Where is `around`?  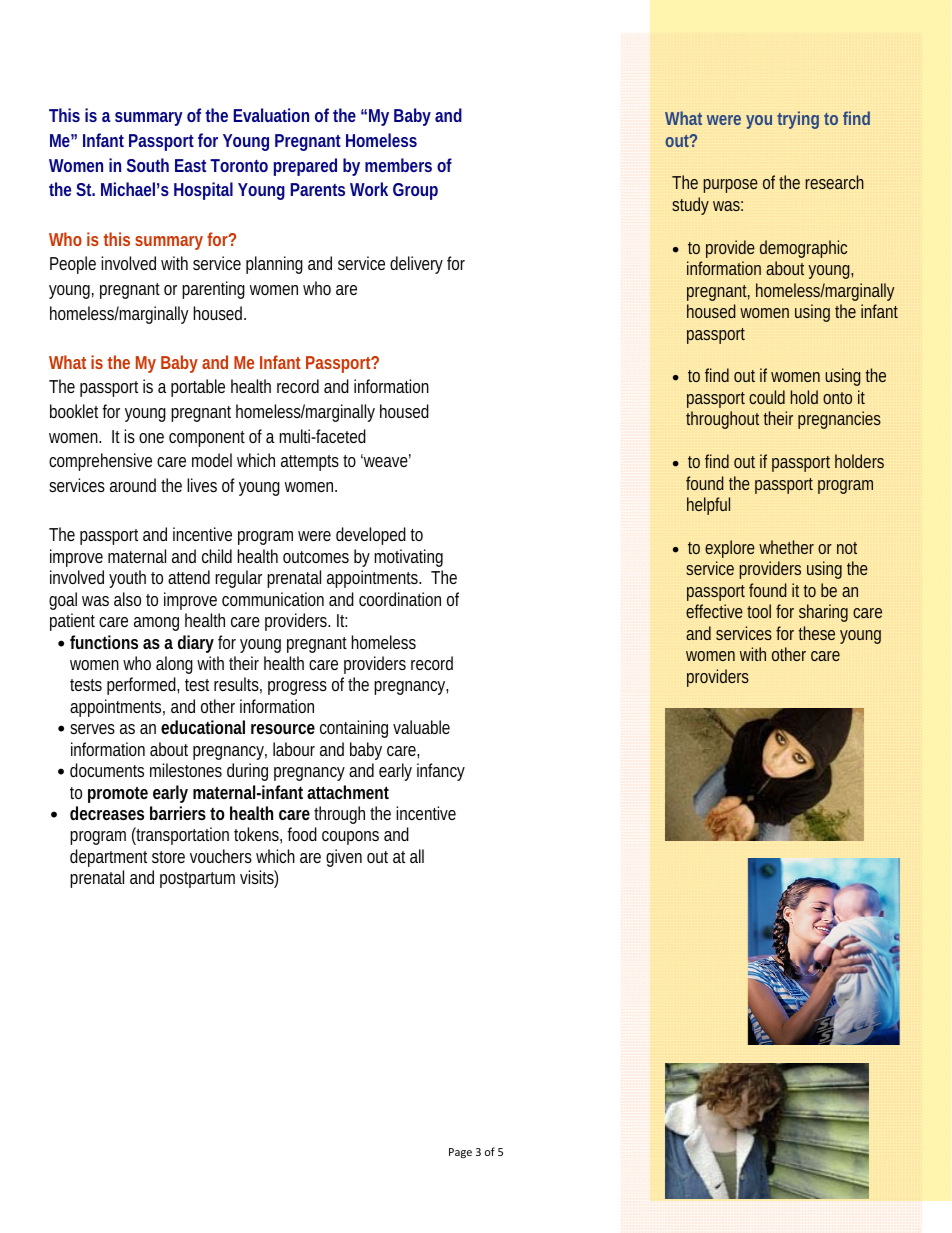 around is located at coordinates (133, 485).
